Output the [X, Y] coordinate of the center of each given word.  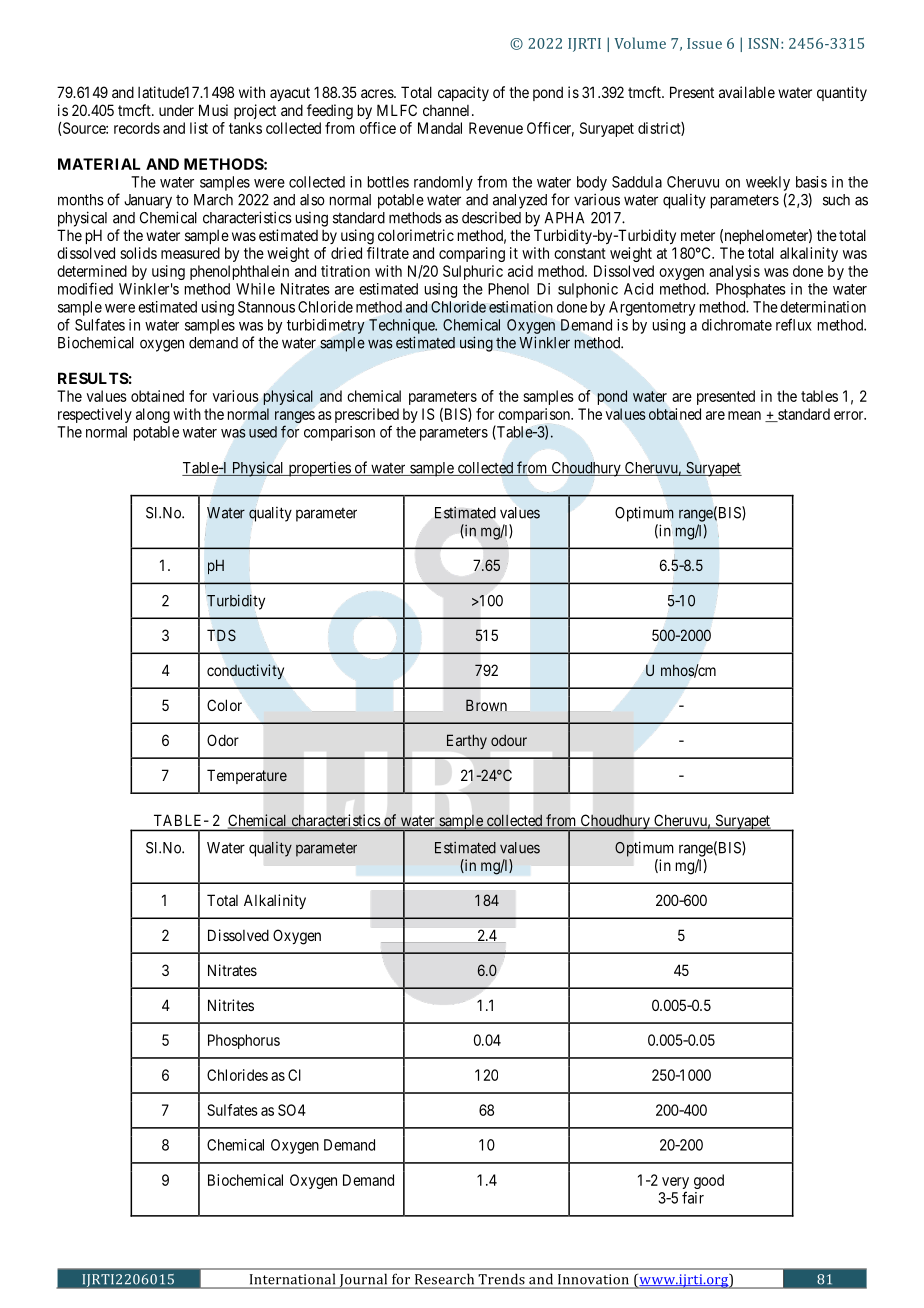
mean [744, 415]
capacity [463, 93]
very [675, 1183]
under [176, 110]
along [153, 415]
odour [509, 740]
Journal [363, 1281]
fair [693, 1197]
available [747, 92]
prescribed [367, 415]
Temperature [247, 776]
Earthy [467, 741]
